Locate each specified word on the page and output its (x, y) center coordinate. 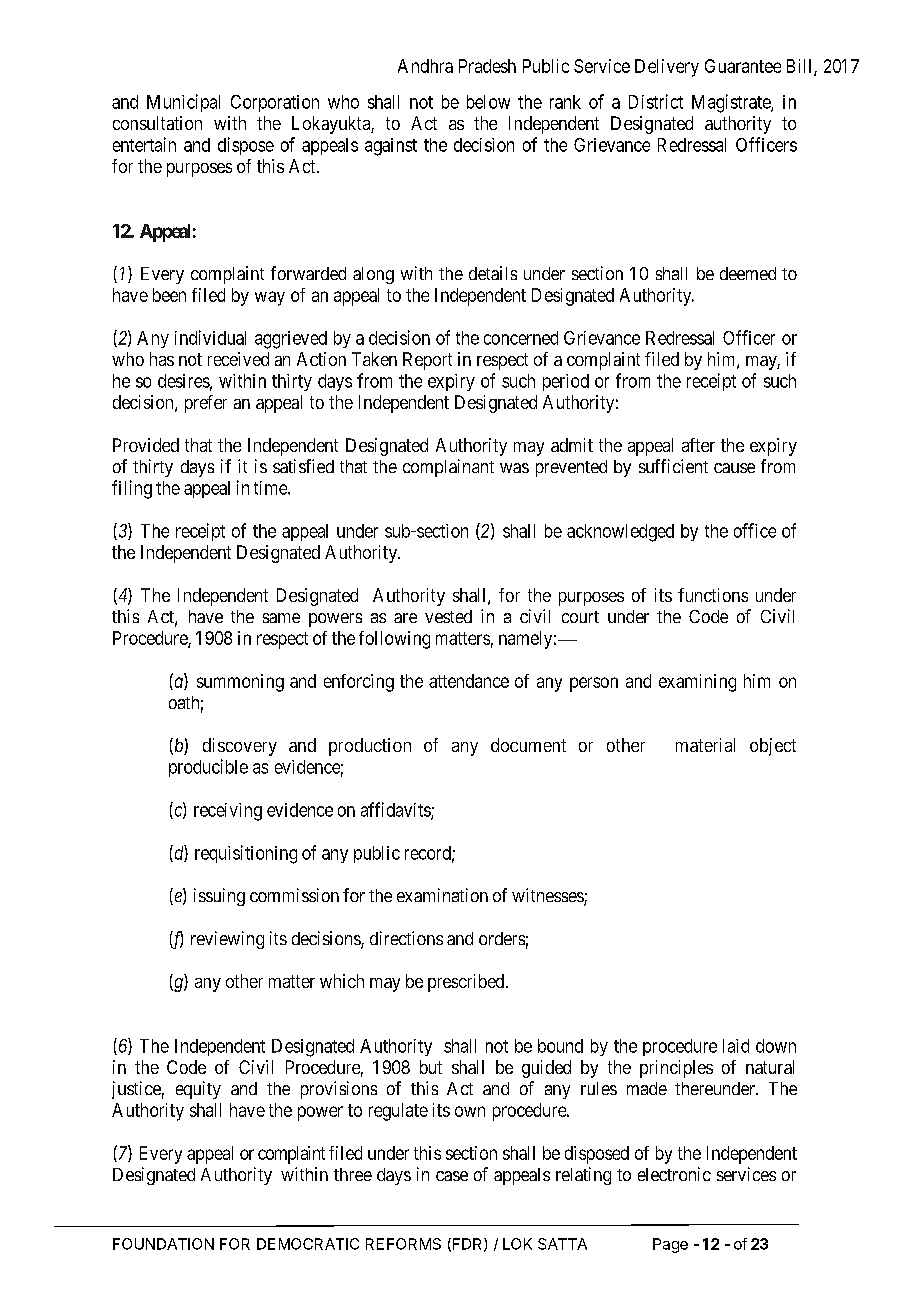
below (488, 102)
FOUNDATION (163, 1244)
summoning (240, 683)
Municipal (183, 103)
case (452, 1176)
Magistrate (732, 103)
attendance (469, 681)
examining (697, 683)
